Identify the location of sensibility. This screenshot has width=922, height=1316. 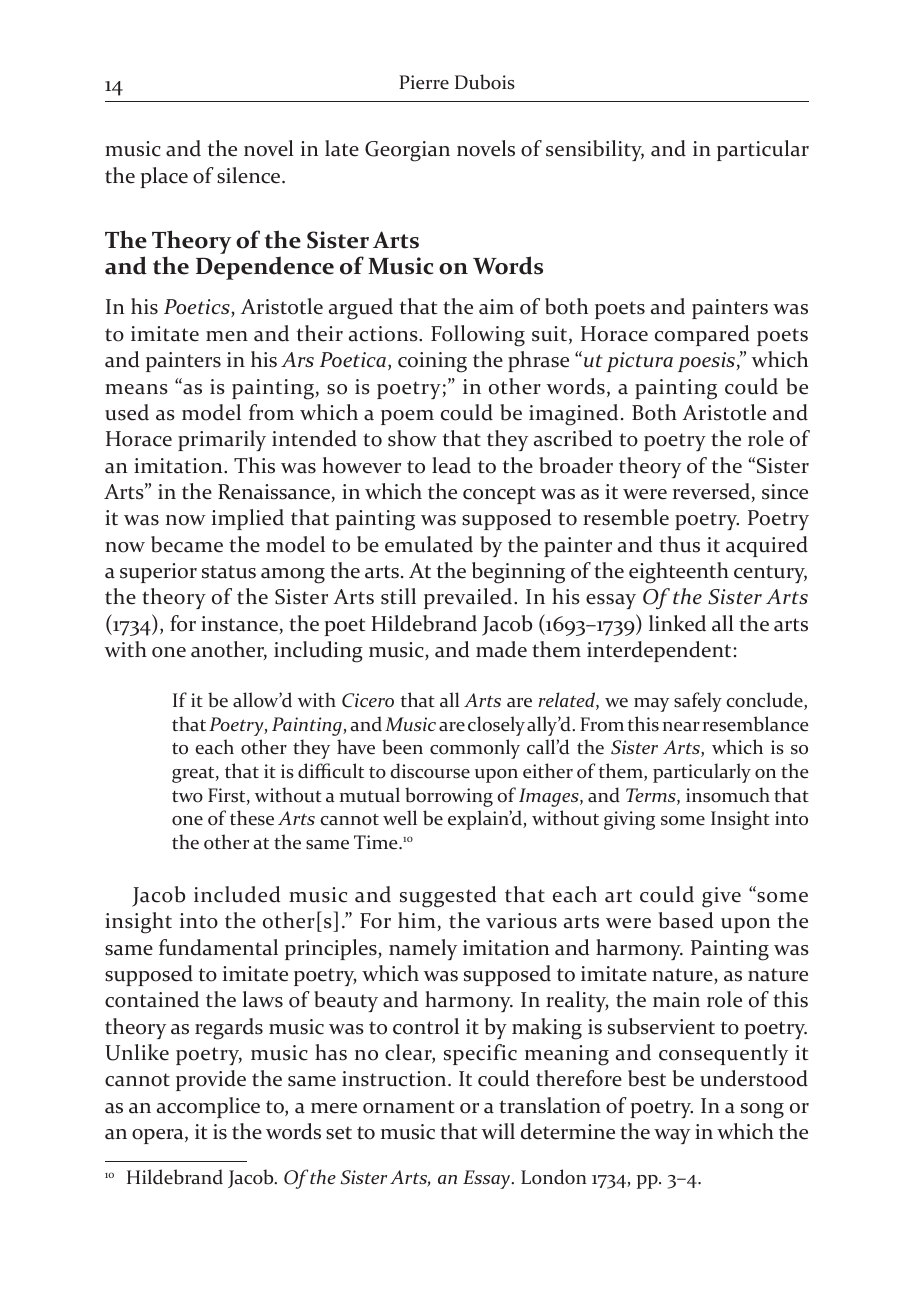
(595, 150).
